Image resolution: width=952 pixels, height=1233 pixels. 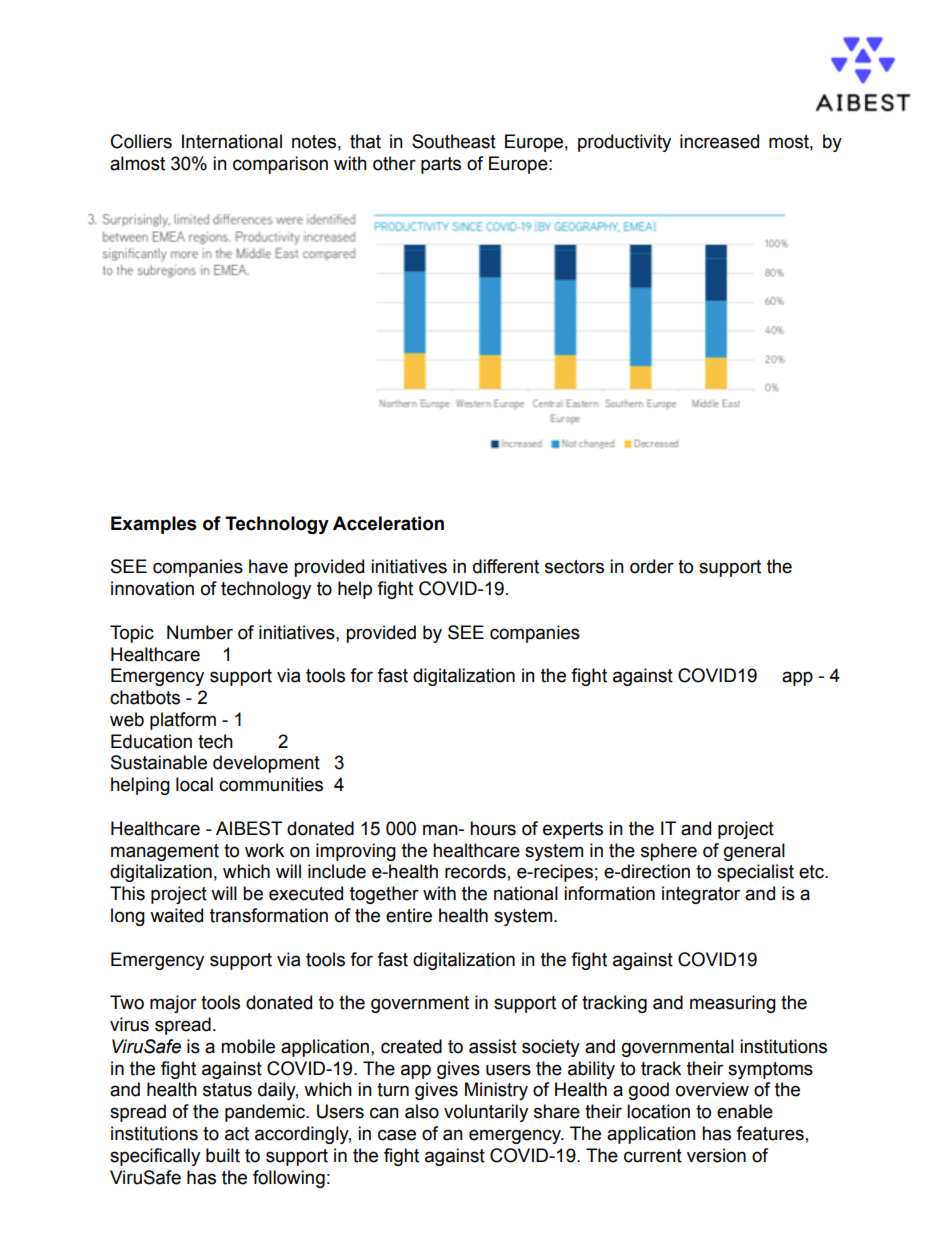 I want to click on order, so click(x=652, y=566).
